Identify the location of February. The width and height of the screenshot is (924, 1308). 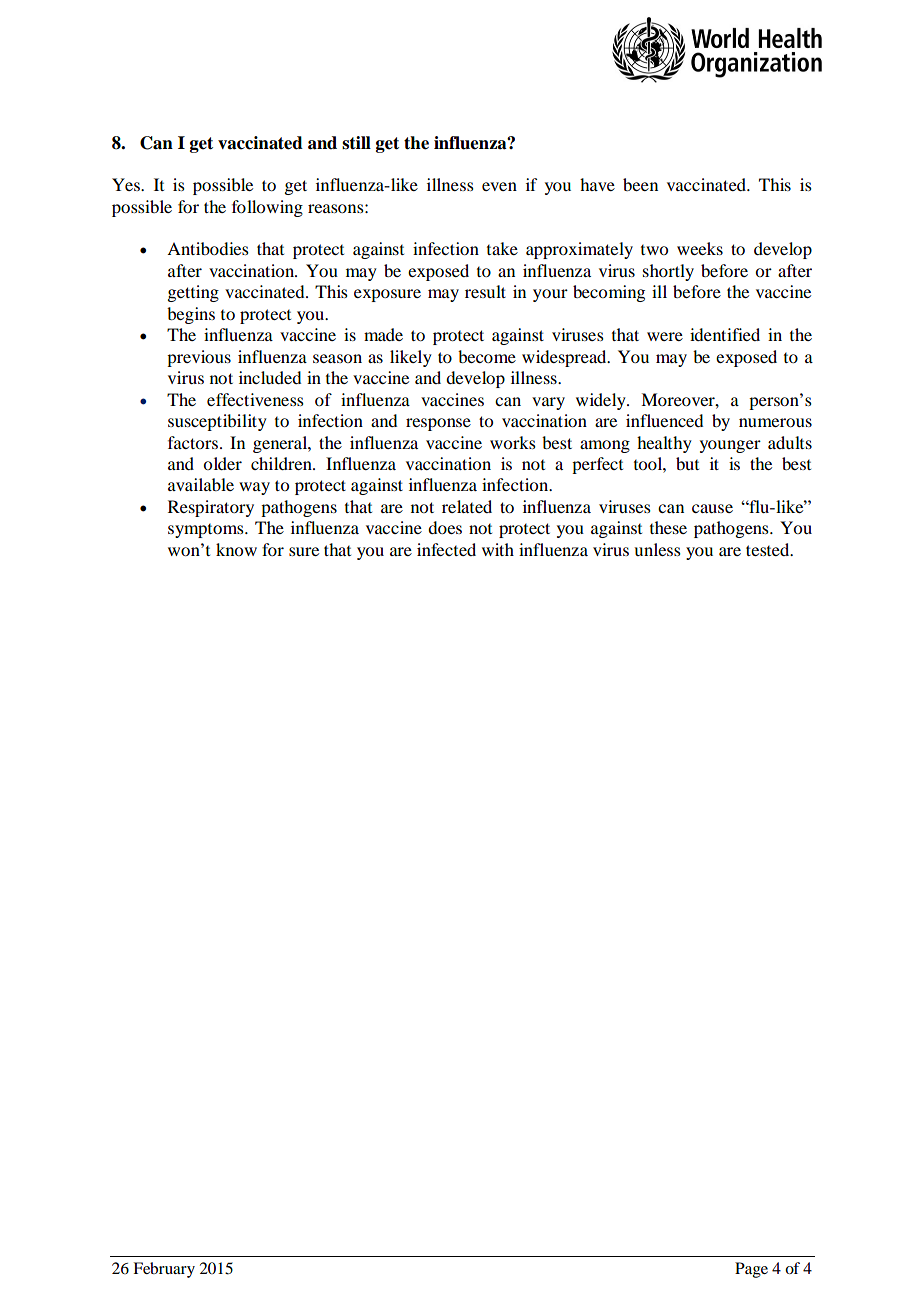
(164, 1270).
